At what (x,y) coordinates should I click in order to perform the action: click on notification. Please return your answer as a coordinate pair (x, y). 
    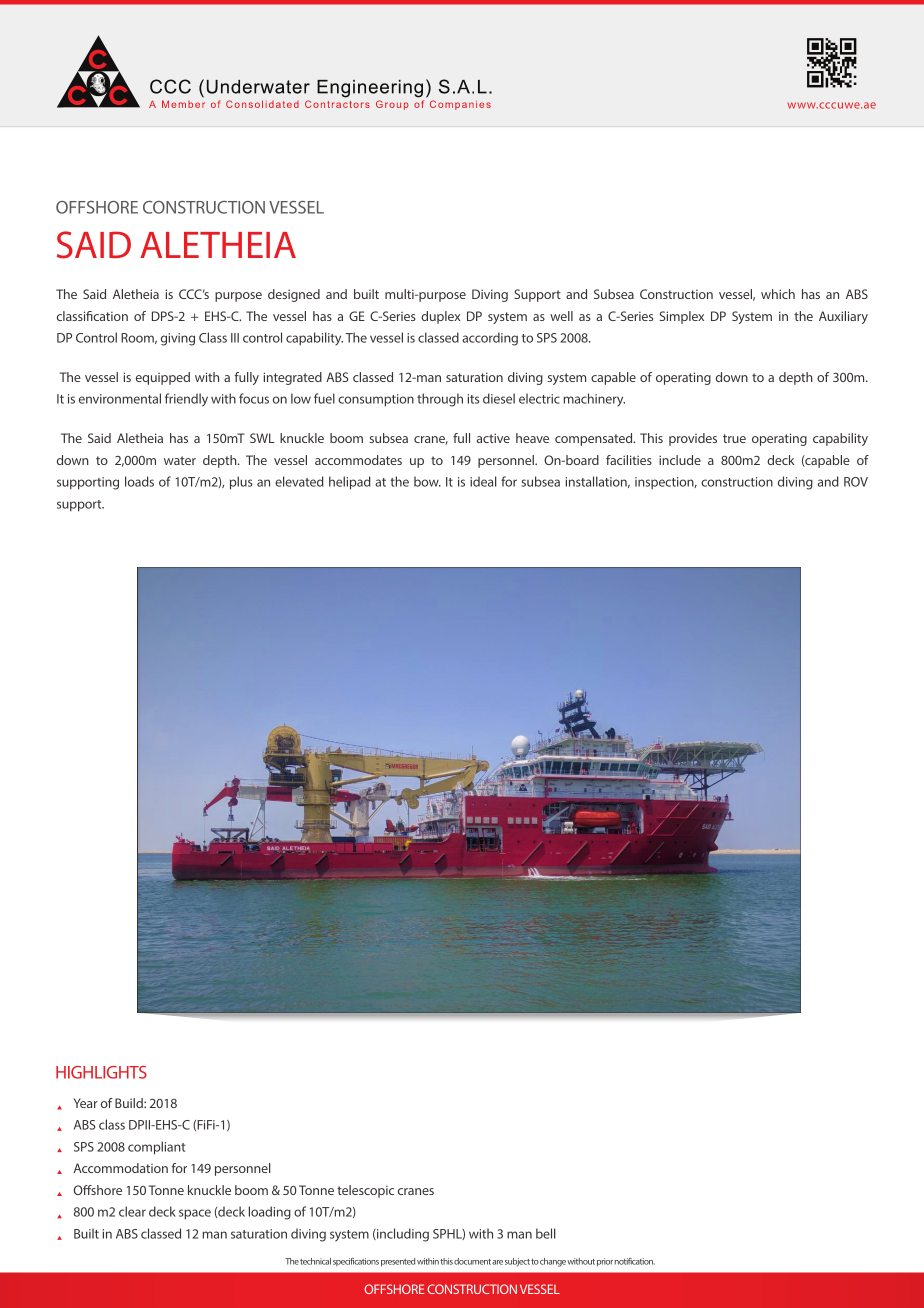
    Looking at the image, I should click on (635, 1261).
